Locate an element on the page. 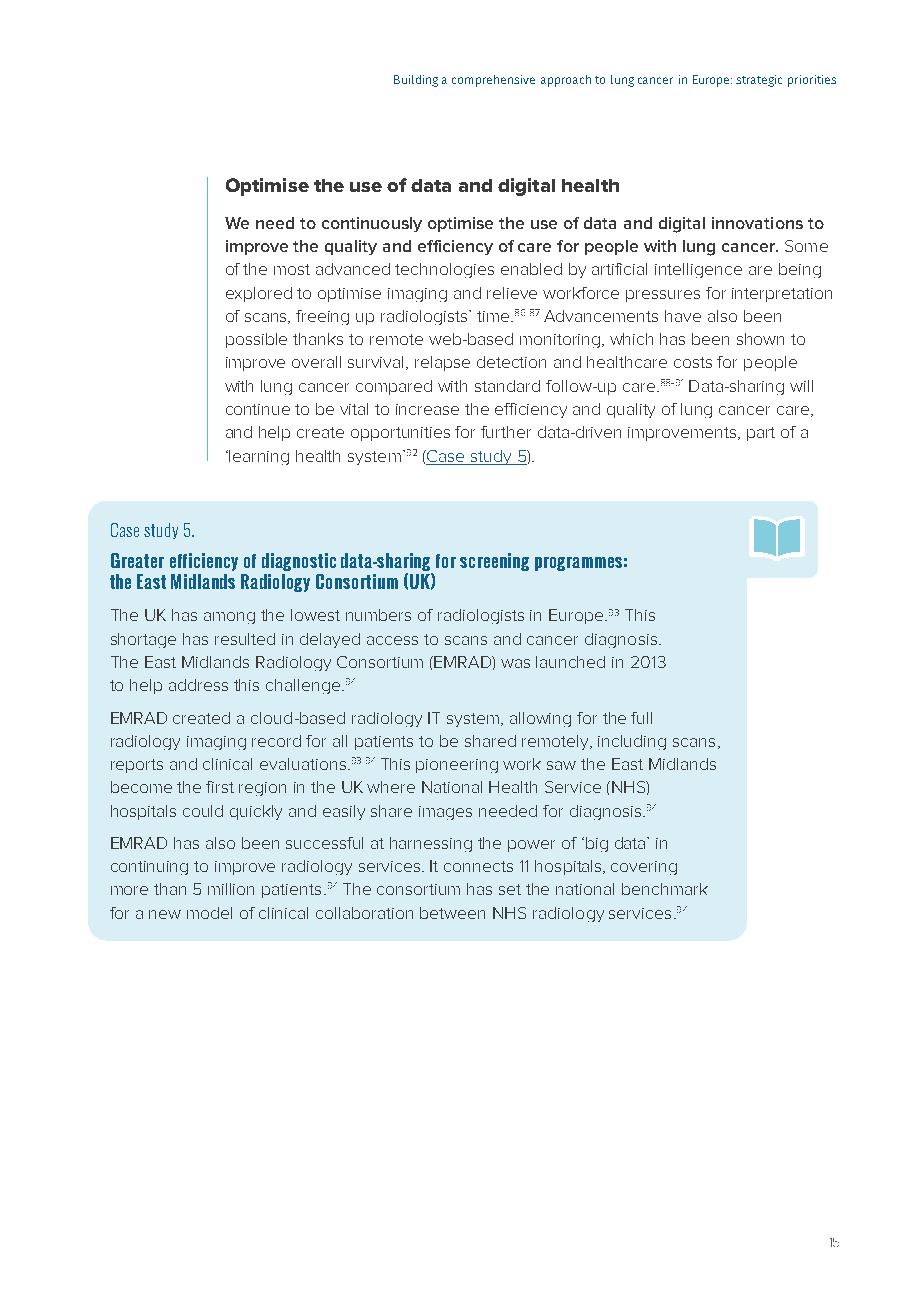 Image resolution: width=924 pixels, height=1308 pixels. learning is located at coordinates (259, 457).
